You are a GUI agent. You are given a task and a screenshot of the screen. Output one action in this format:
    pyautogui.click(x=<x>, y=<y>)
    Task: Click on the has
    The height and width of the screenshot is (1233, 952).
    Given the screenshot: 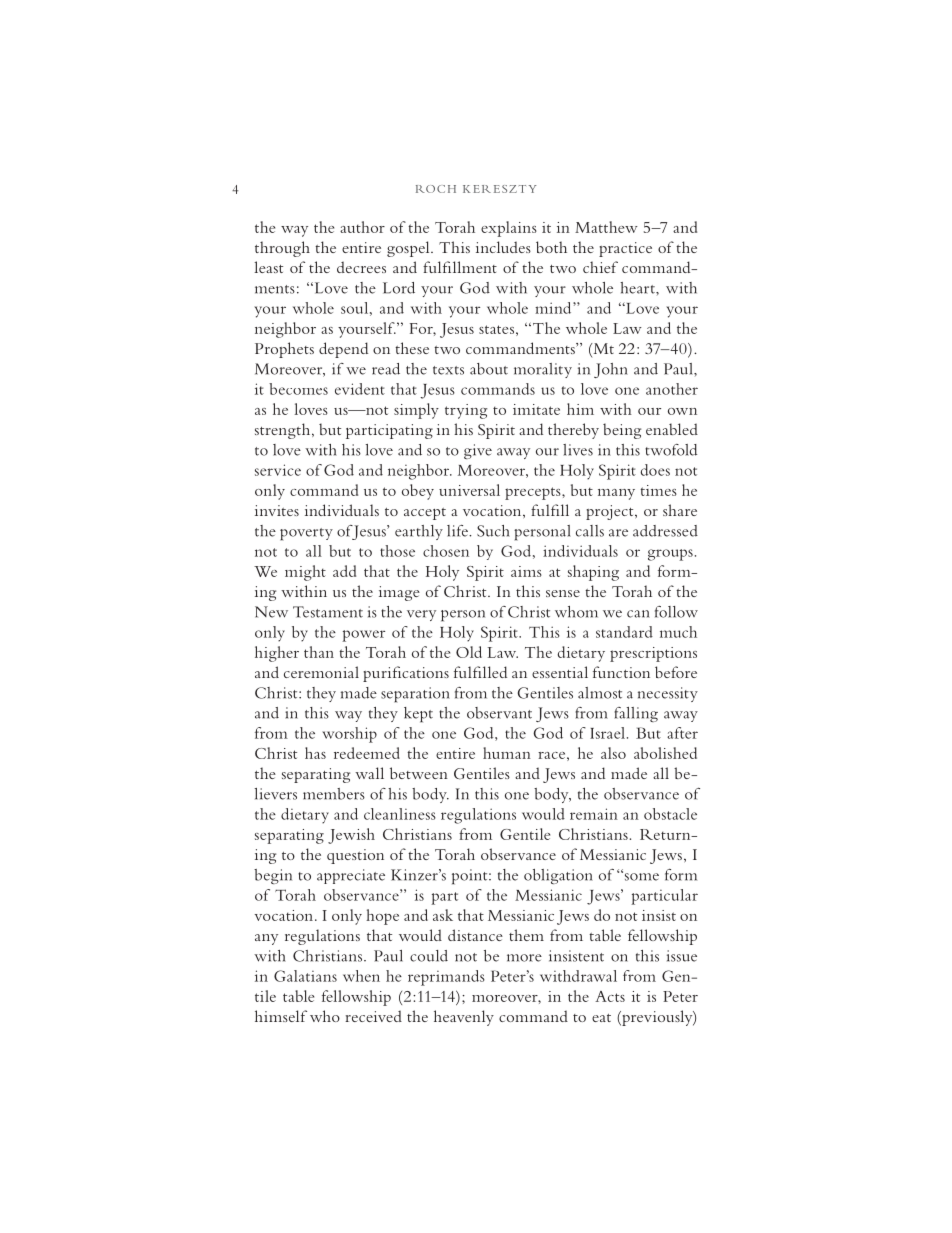 What is the action you would take?
    pyautogui.click(x=315, y=753)
